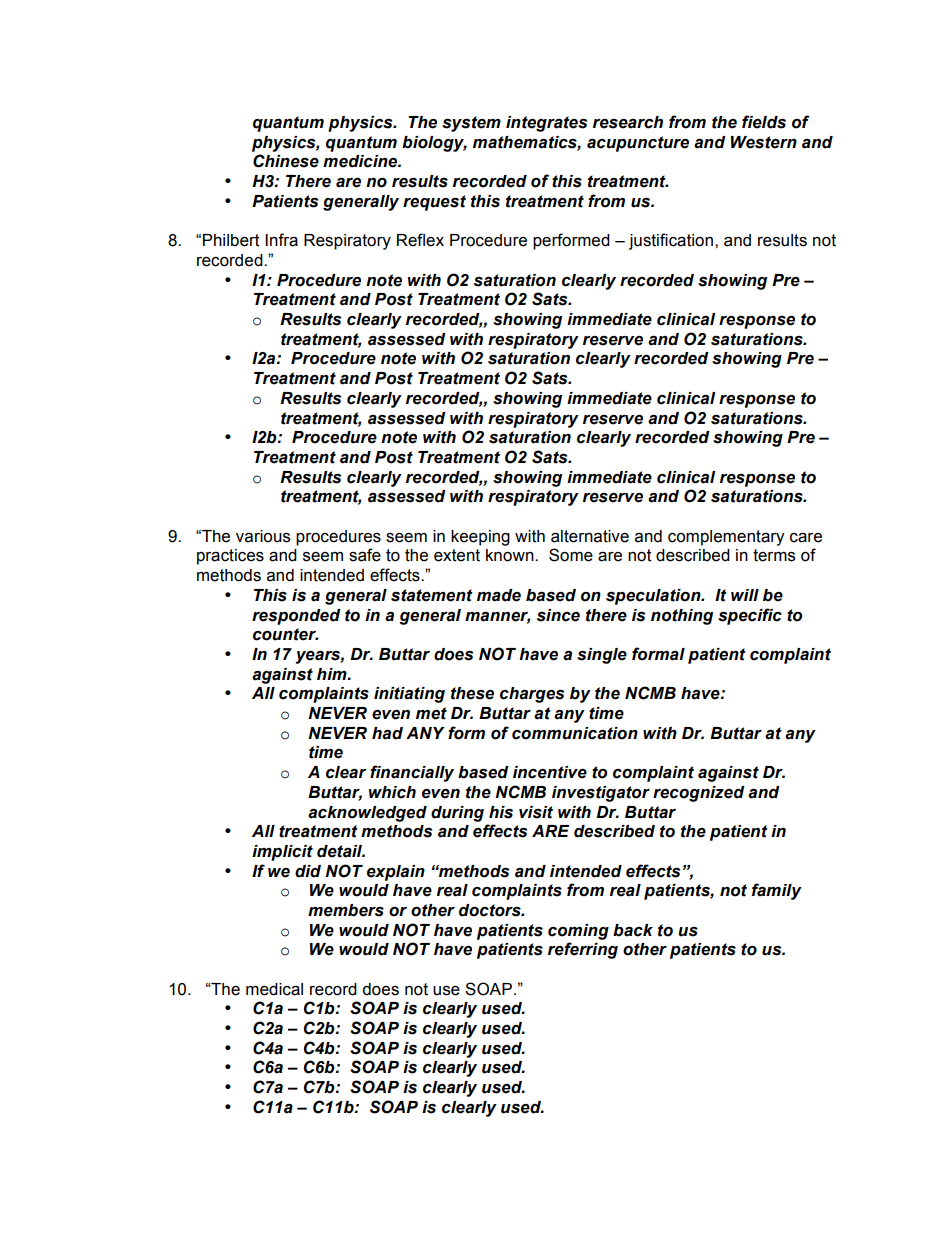 Image resolution: width=952 pixels, height=1233 pixels. Describe the element at coordinates (420, 240) in the screenshot. I see `Reflex` at that location.
